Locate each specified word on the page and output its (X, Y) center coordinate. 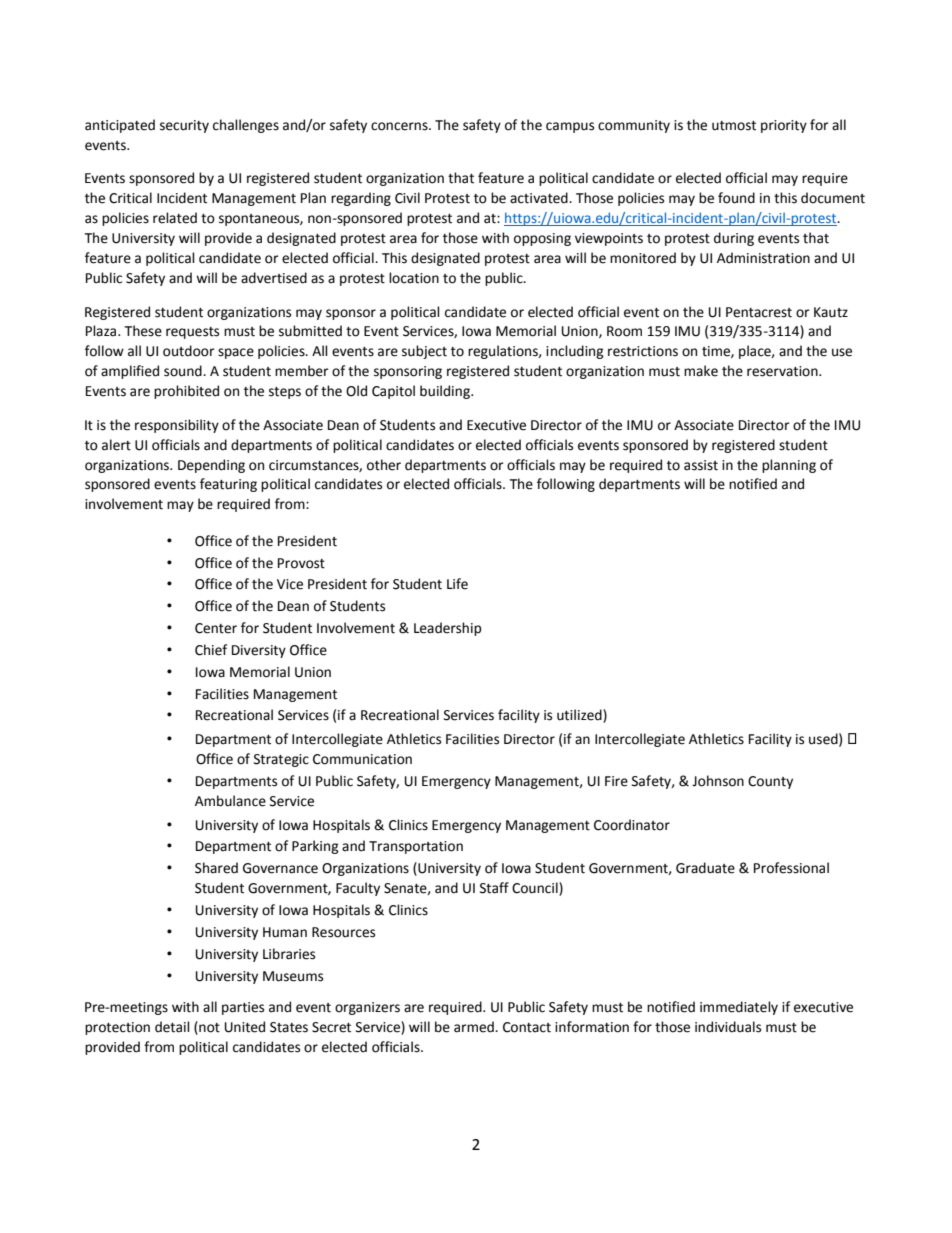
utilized (580, 716)
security (184, 126)
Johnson (718, 781)
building (446, 392)
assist (701, 465)
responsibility (177, 426)
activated (540, 198)
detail (172, 1027)
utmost (734, 126)
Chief (211, 650)
